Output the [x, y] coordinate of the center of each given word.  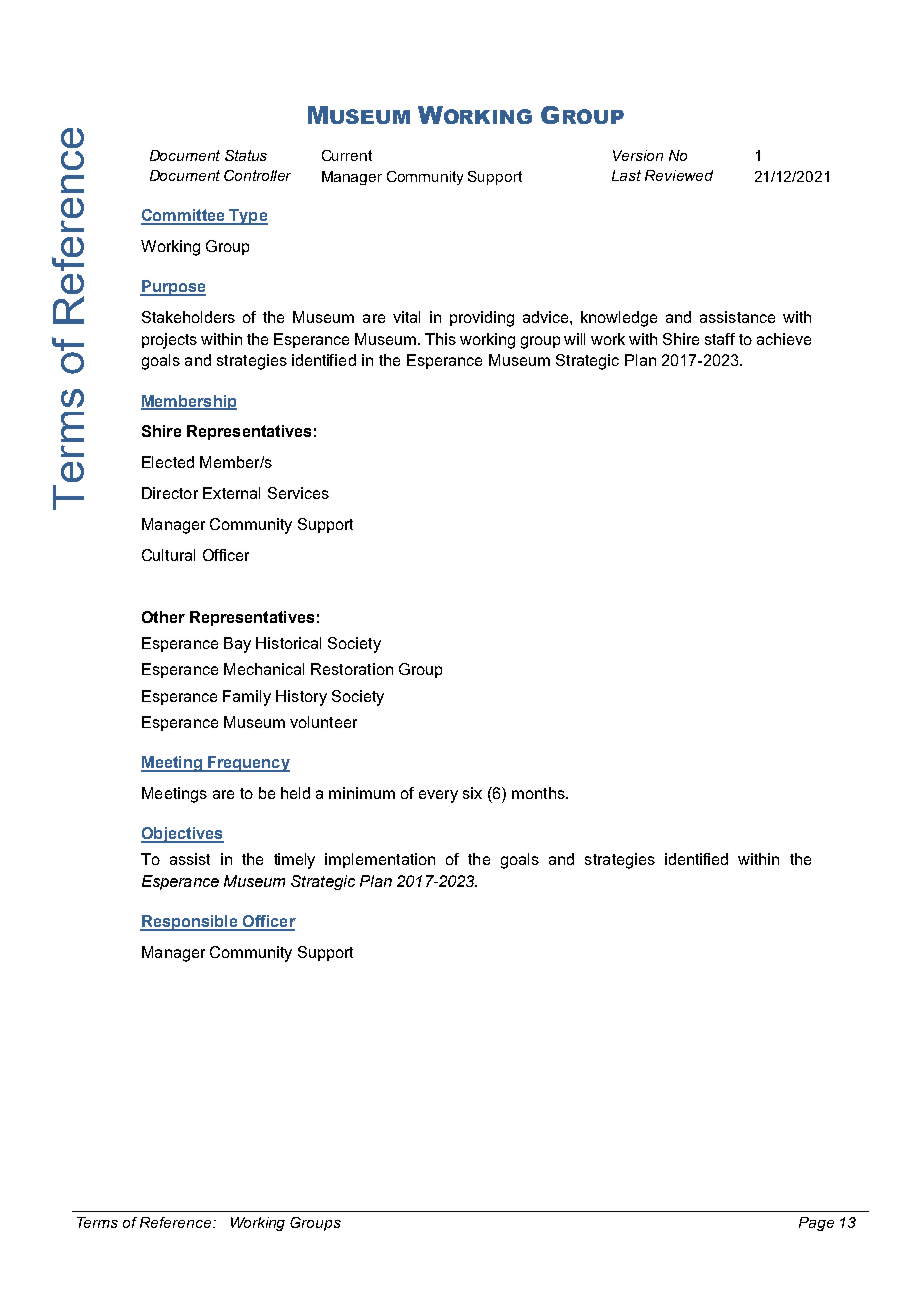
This [440, 339]
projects [169, 341]
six [472, 793]
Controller [257, 175]
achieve [784, 339]
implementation [380, 860]
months [539, 793]
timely [294, 861]
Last [626, 175]
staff [720, 339]
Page [816, 1224]
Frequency [248, 764]
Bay [237, 645]
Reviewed [679, 175]
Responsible [190, 923]
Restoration [352, 669]
